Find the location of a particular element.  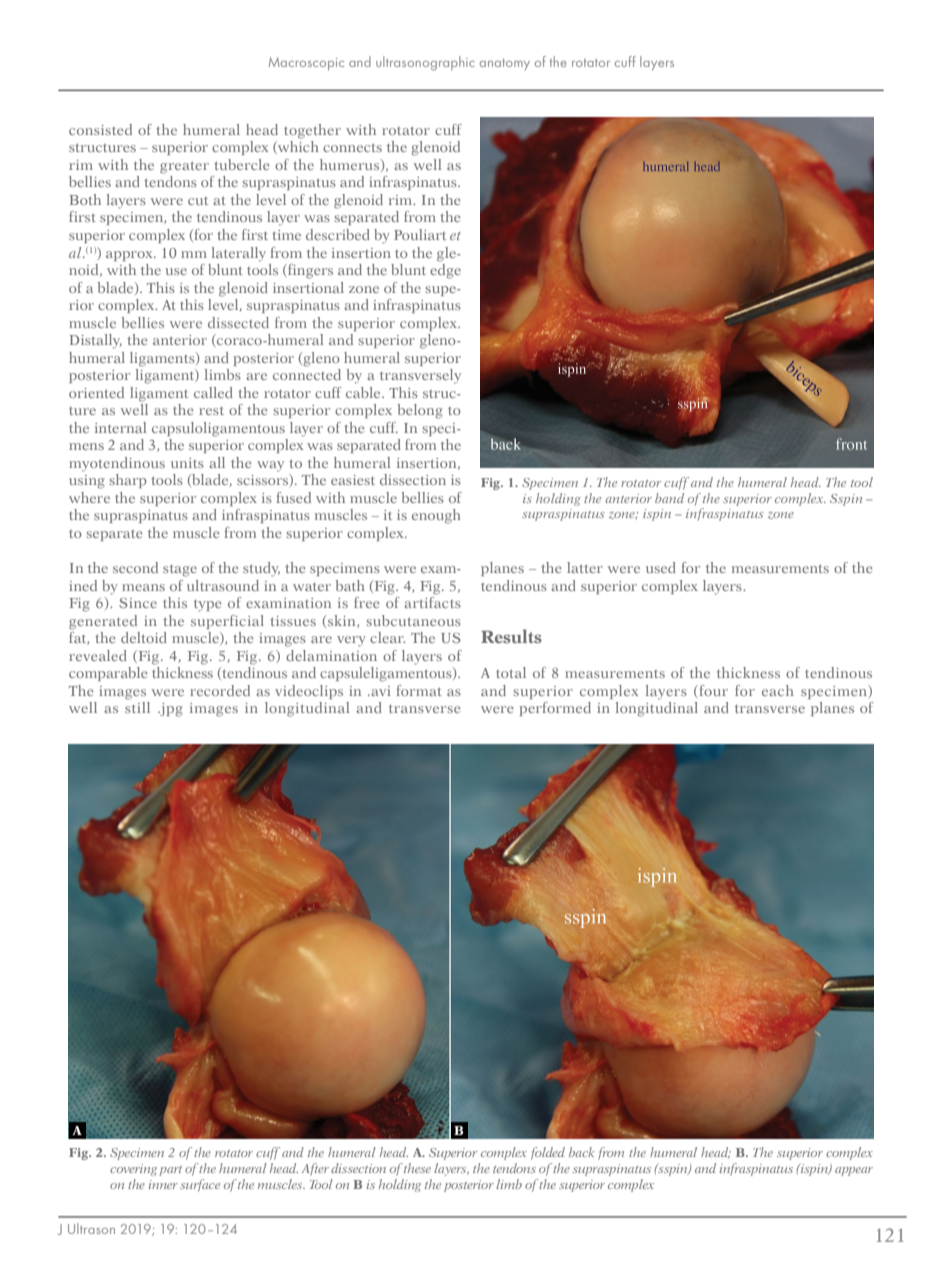

part is located at coordinates (170, 1171).
